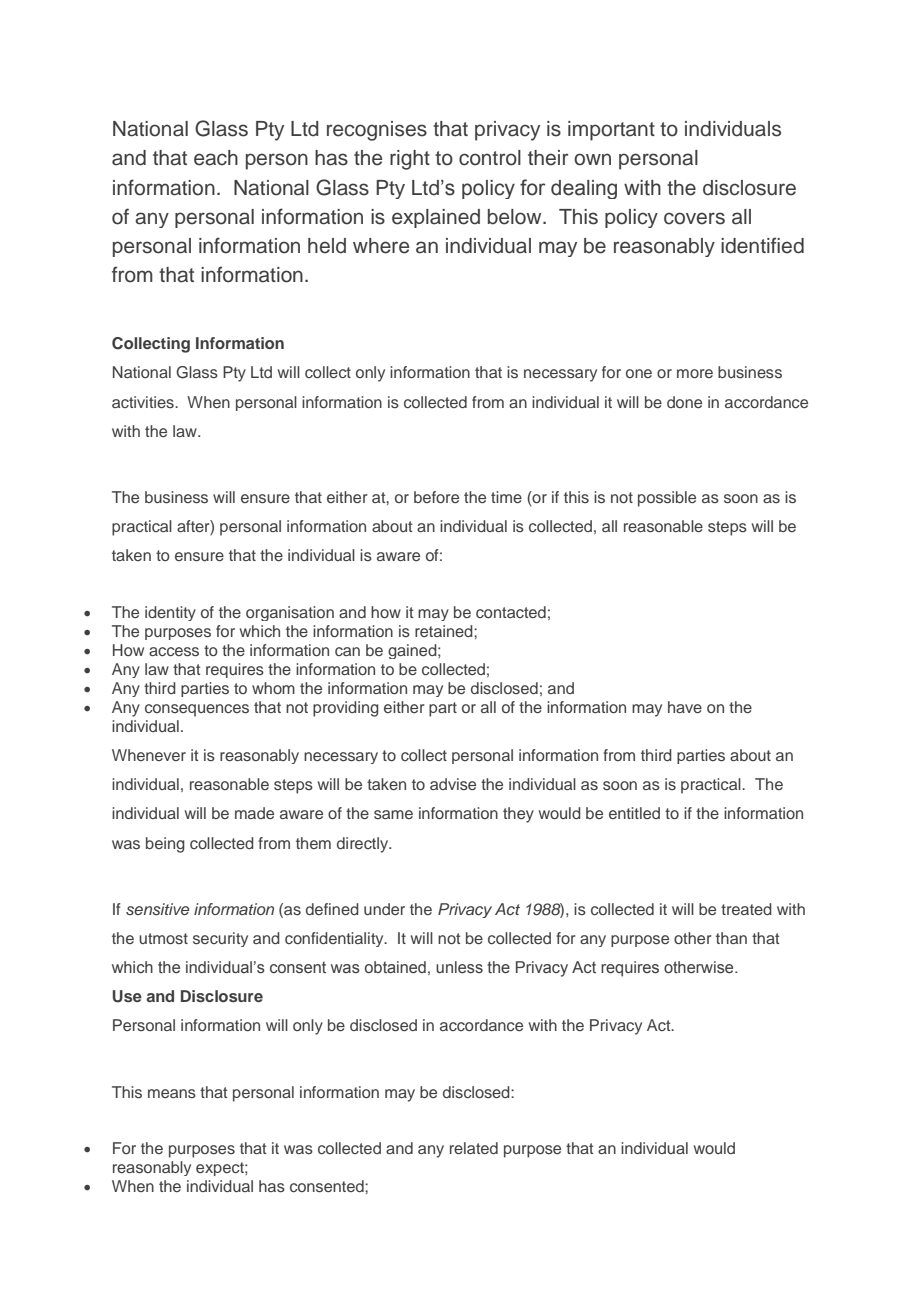 The image size is (924, 1308). Describe the element at coordinates (174, 651) in the image. I see `access` at that location.
